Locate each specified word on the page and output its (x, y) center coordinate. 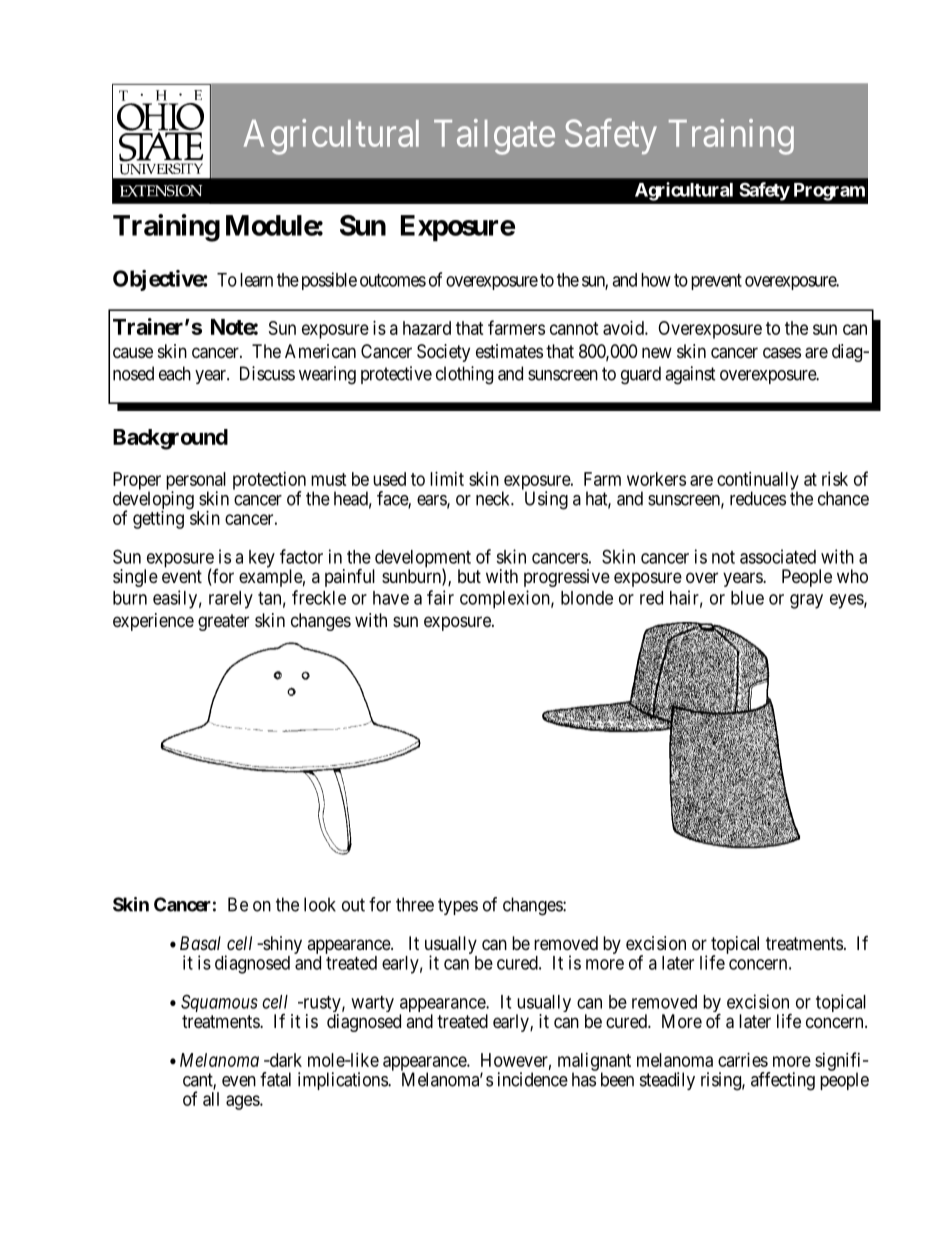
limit (447, 479)
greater (223, 622)
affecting (783, 1081)
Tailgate (494, 137)
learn (256, 280)
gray (806, 601)
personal (196, 482)
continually (758, 482)
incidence (533, 1079)
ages (243, 1102)
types (458, 906)
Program (829, 192)
